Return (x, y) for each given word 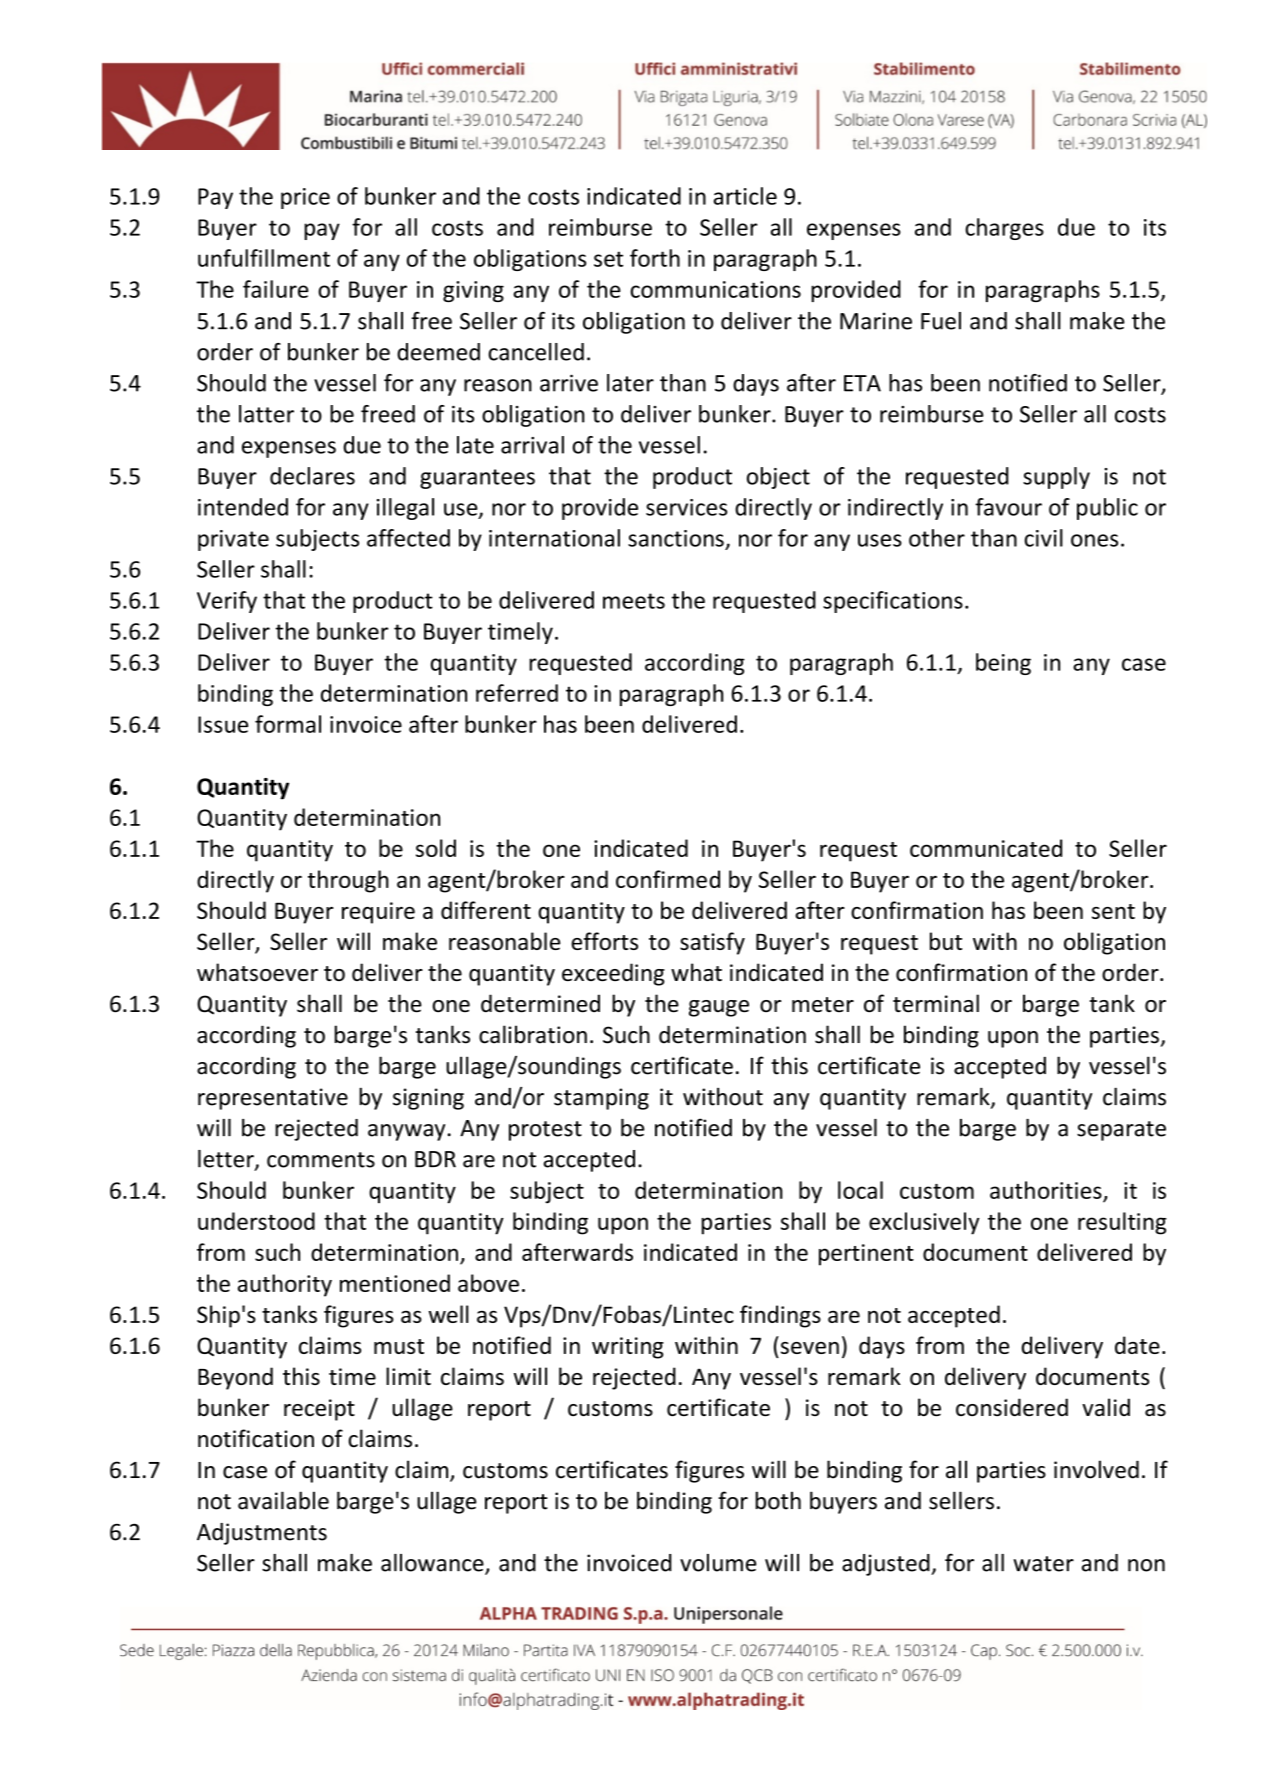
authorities (1046, 1190)
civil (1043, 538)
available (283, 1500)
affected (408, 538)
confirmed (668, 879)
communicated (986, 848)
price (305, 198)
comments (321, 1160)
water (1043, 1564)
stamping (601, 1099)
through (348, 881)
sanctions (676, 538)
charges (1004, 229)
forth (655, 258)
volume (718, 1563)
